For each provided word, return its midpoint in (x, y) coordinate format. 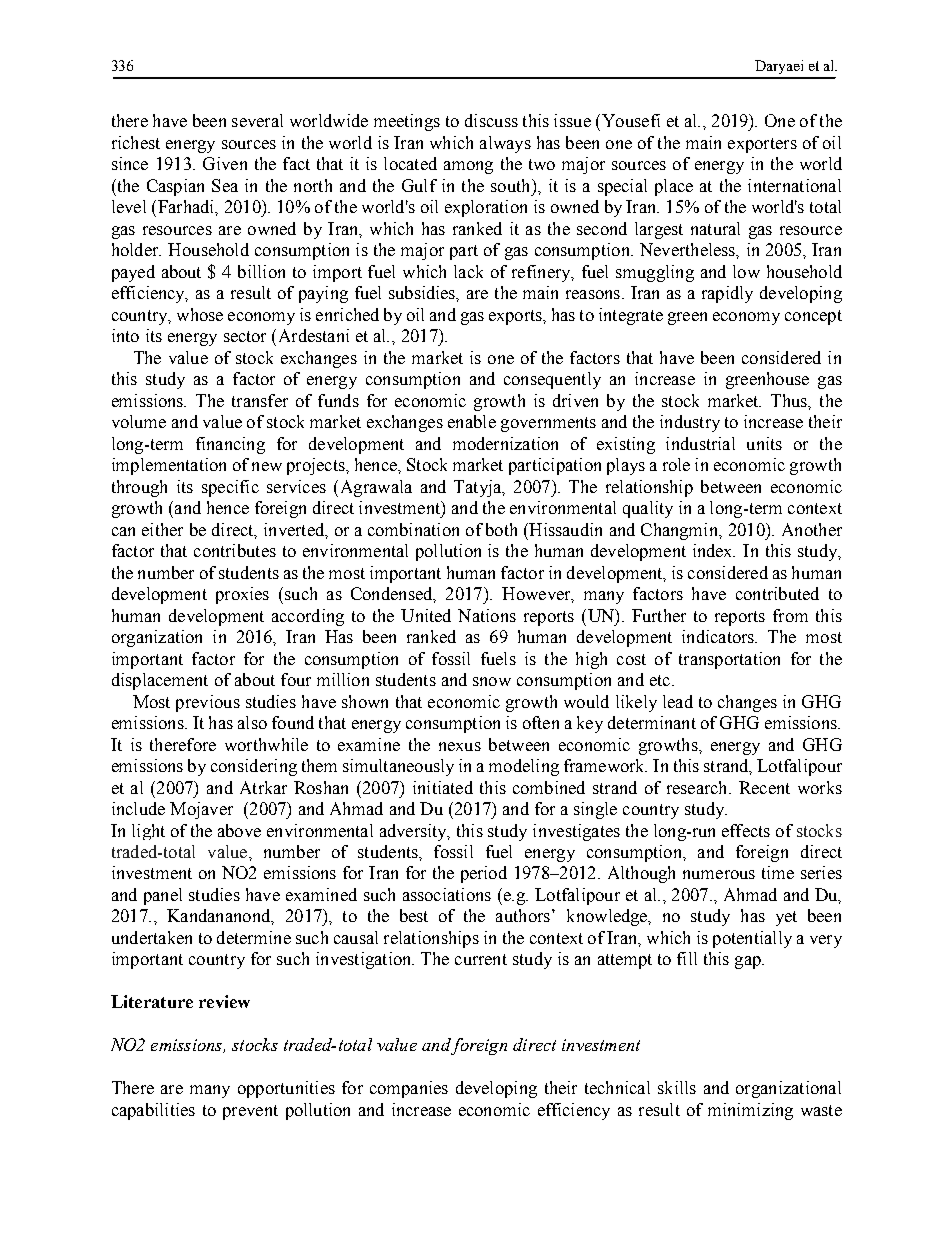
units (764, 443)
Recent (764, 787)
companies (409, 1089)
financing (230, 445)
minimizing (750, 1111)
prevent (250, 1112)
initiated (443, 787)
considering (254, 767)
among (468, 167)
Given (225, 163)
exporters (762, 145)
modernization (505, 443)
